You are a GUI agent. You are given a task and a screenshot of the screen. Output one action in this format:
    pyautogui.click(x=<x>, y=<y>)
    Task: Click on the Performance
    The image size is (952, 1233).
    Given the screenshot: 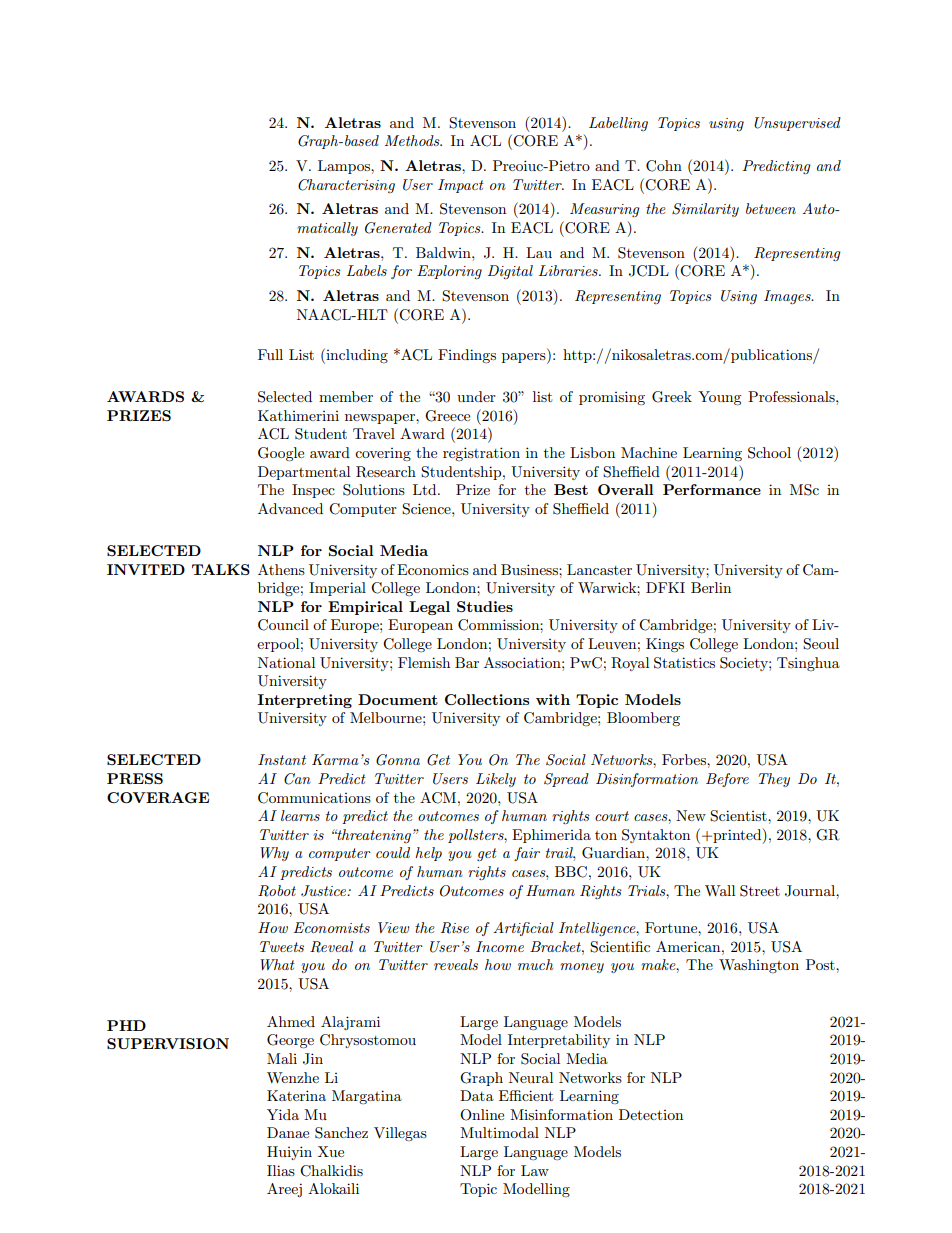 What is the action you would take?
    pyautogui.click(x=712, y=489)
